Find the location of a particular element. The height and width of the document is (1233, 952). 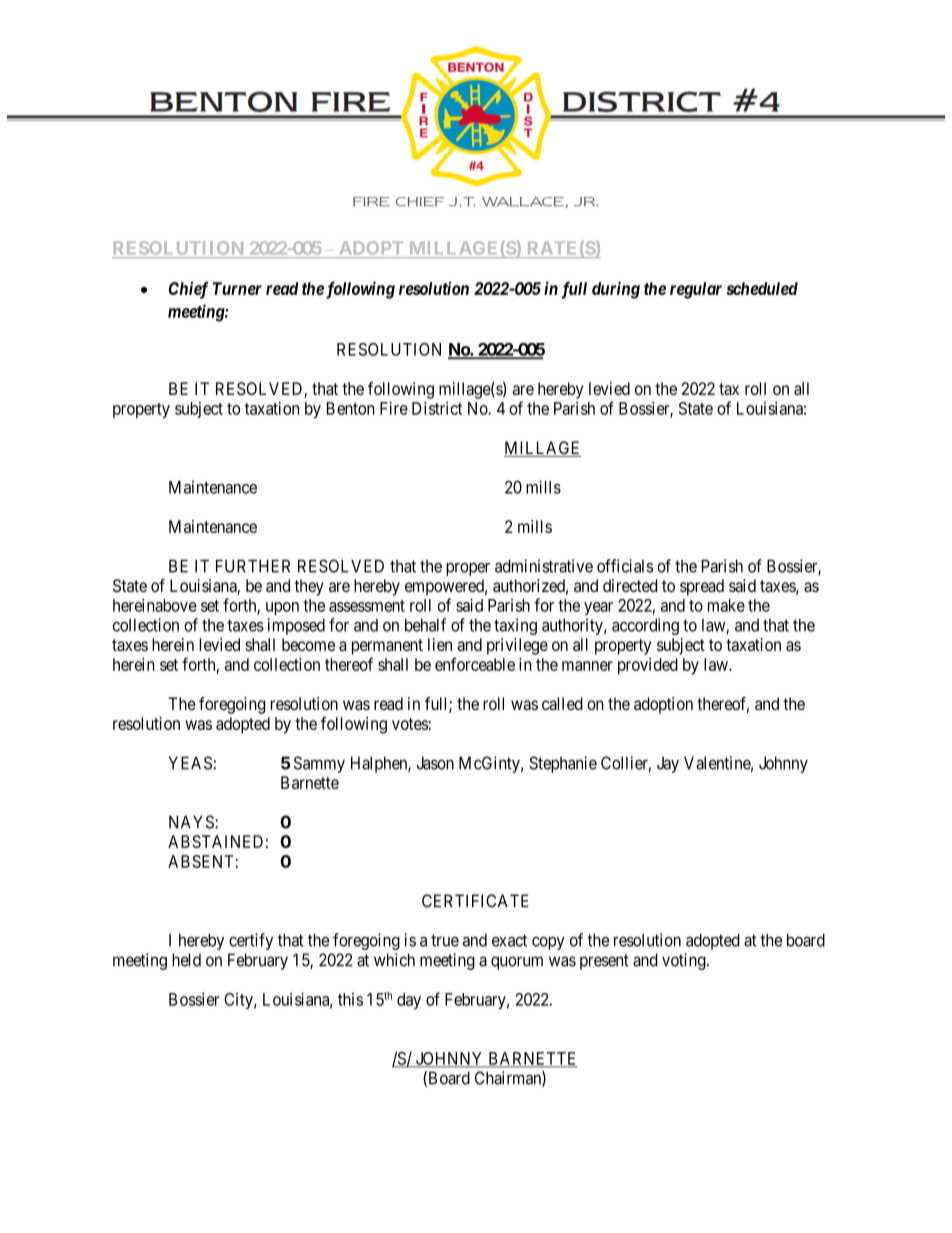

Jason is located at coordinates (435, 763).
